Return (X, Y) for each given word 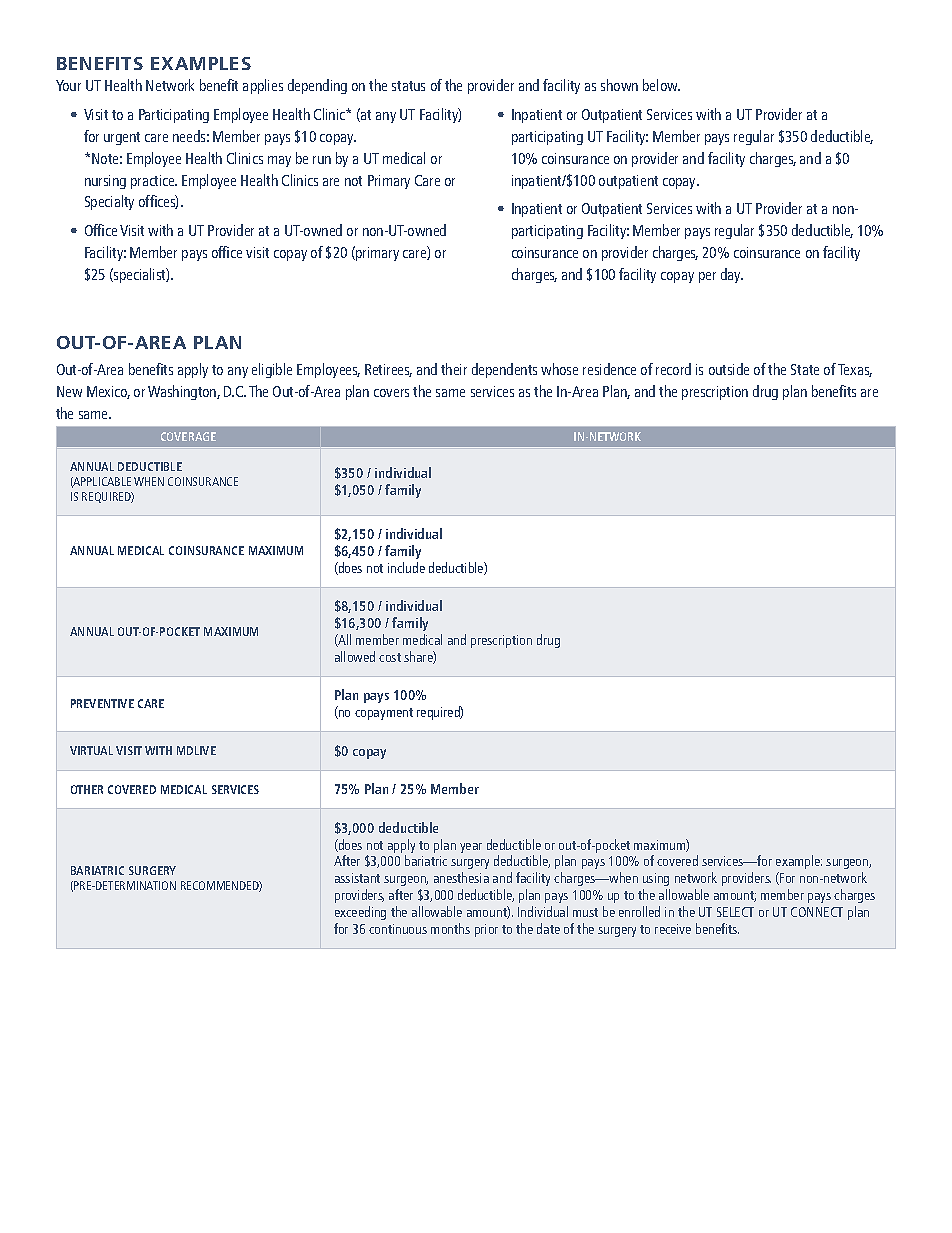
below (661, 85)
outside (729, 369)
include (406, 567)
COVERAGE (188, 436)
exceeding (360, 913)
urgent (122, 138)
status (408, 86)
